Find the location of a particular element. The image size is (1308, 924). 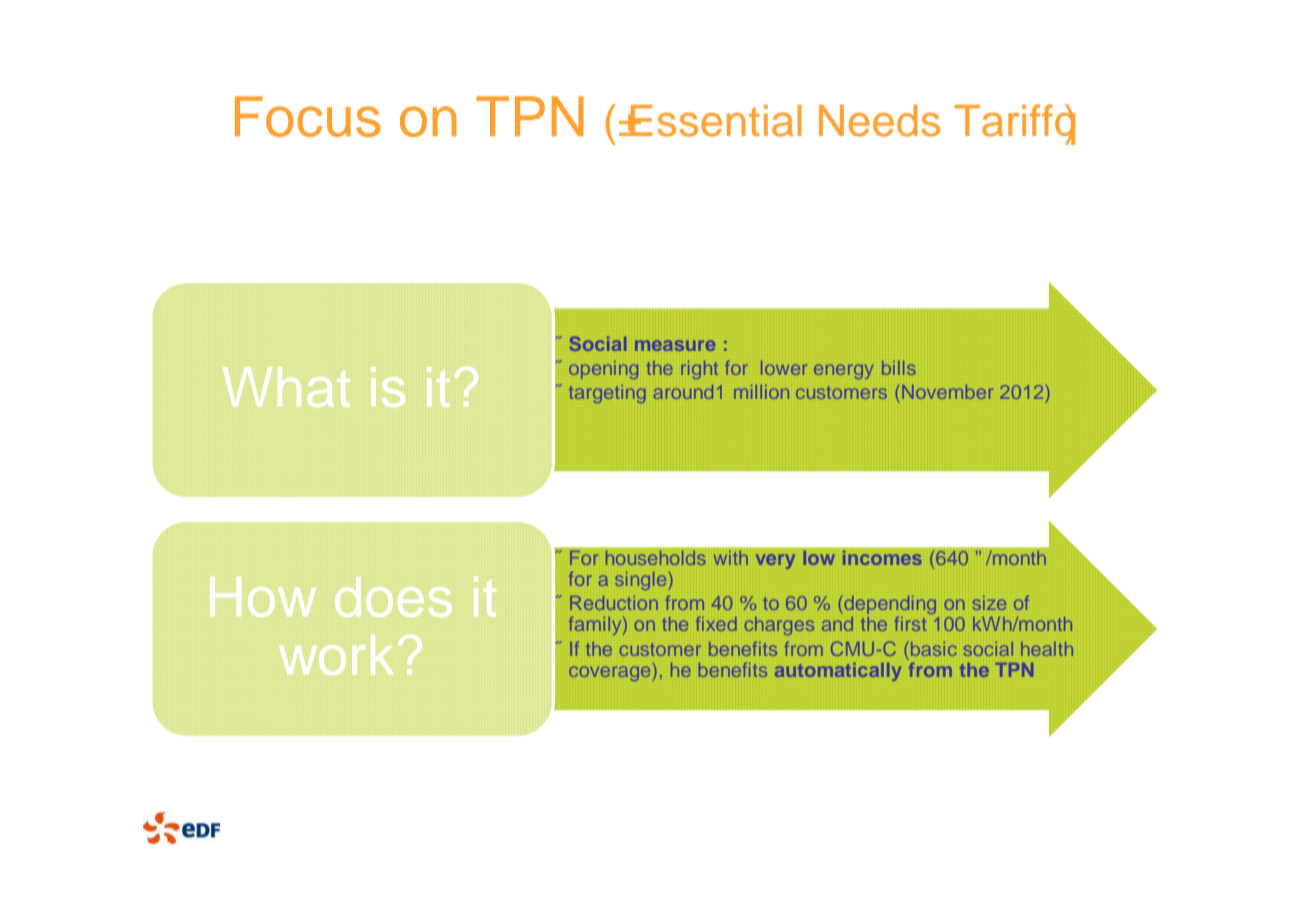

What is located at coordinates (286, 387).
